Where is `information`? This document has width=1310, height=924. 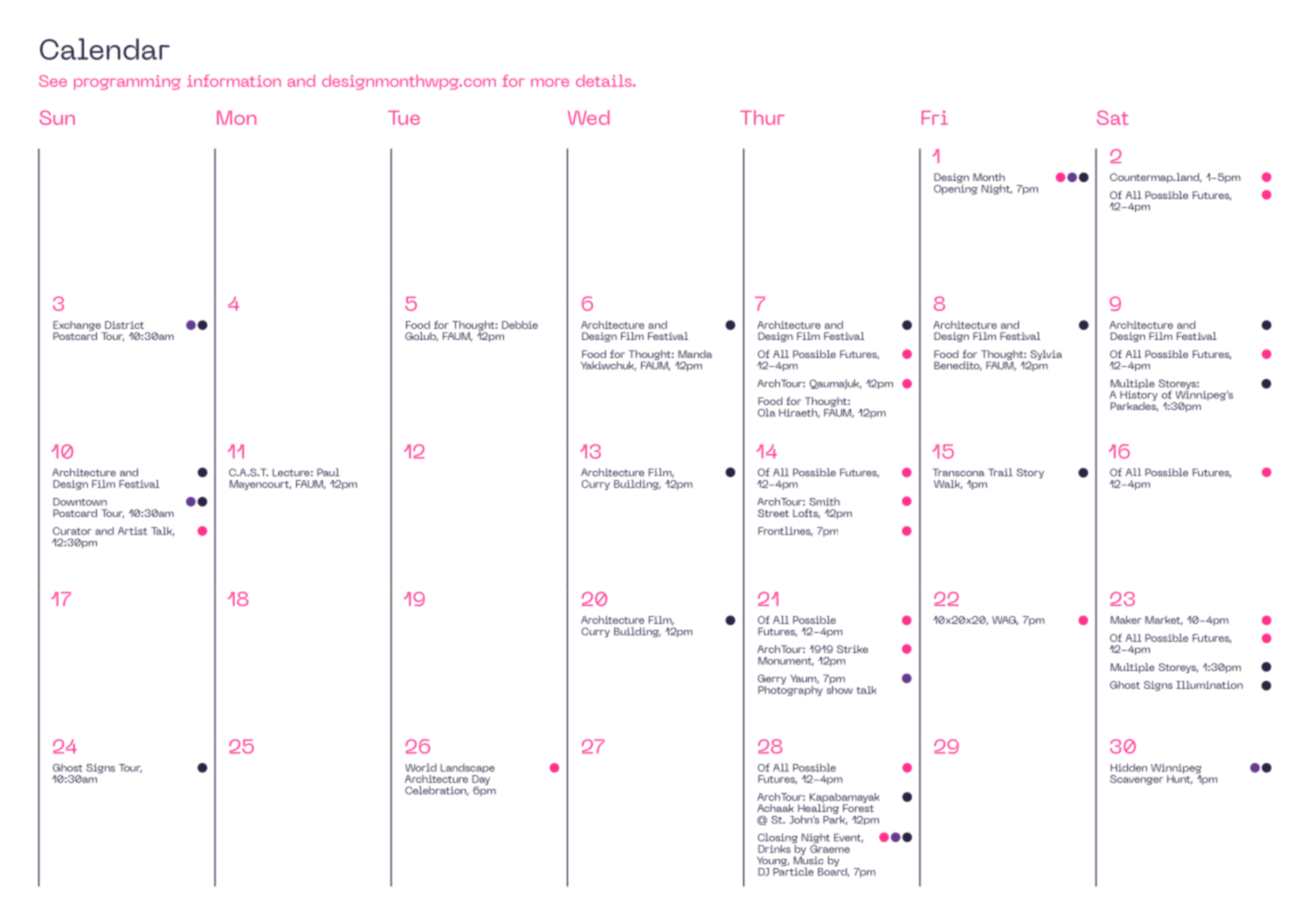 information is located at coordinates (234, 81).
